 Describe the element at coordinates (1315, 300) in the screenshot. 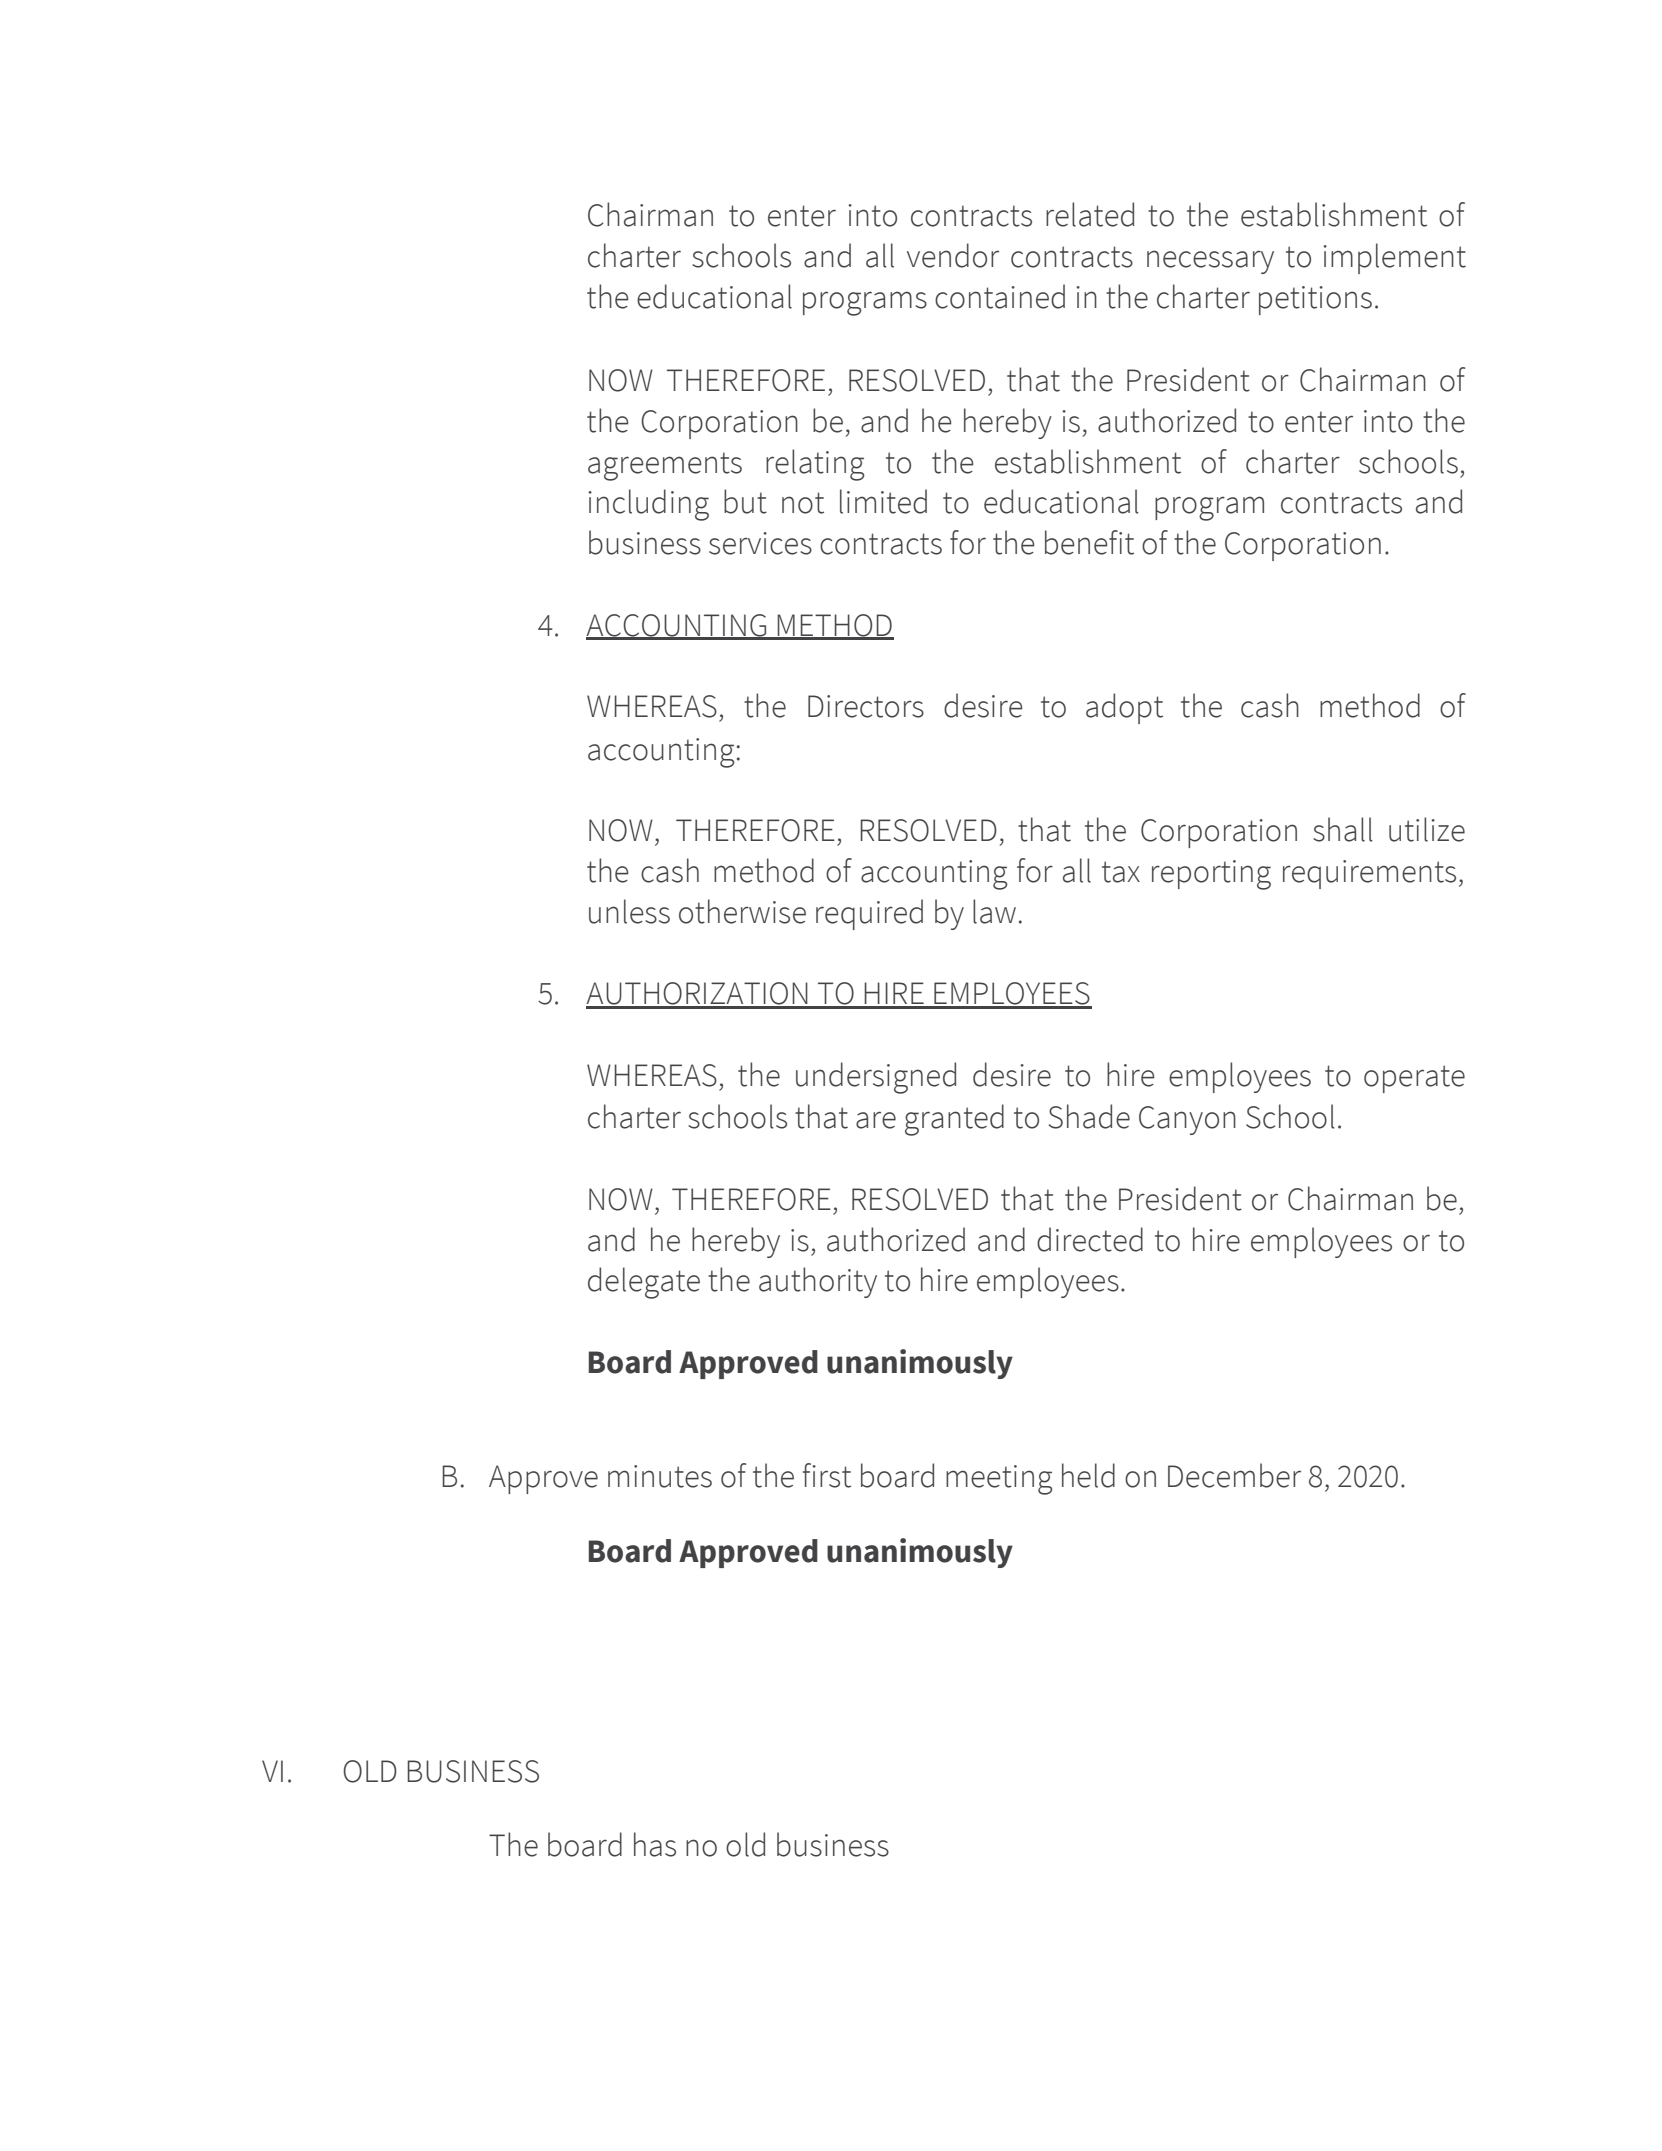

I see `petitions` at that location.
